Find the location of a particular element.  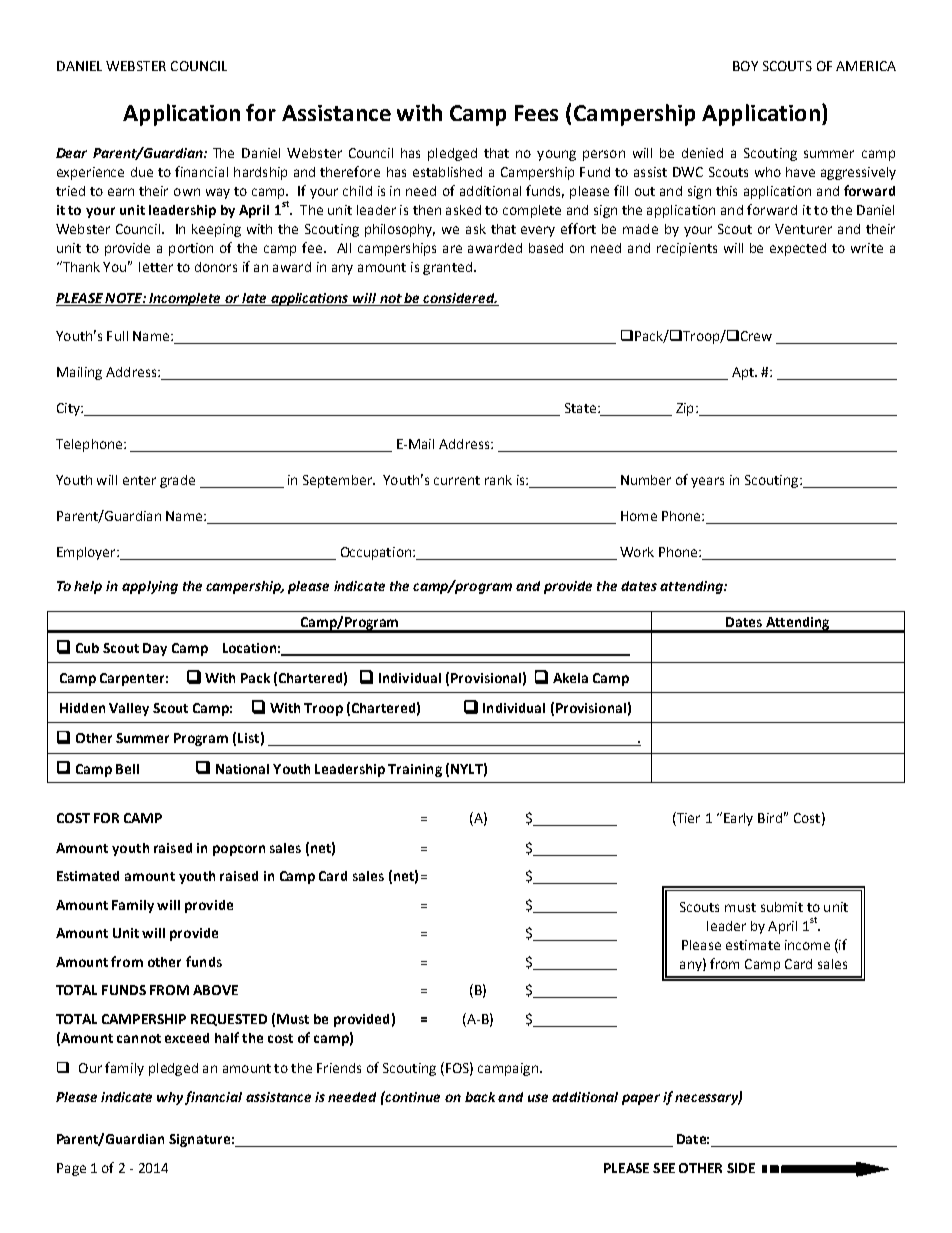

due is located at coordinates (142, 172).
